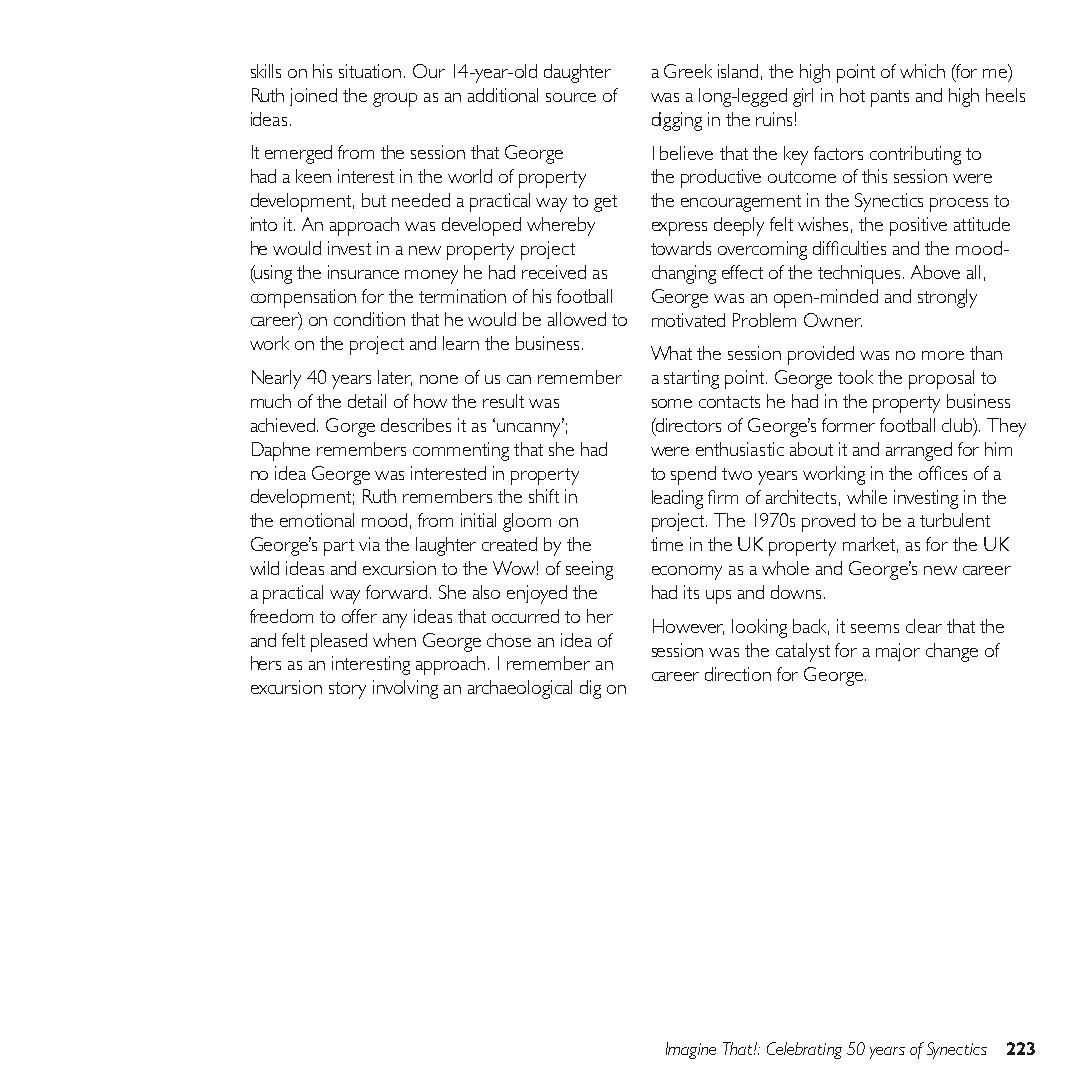  I want to click on joined, so click(313, 97).
